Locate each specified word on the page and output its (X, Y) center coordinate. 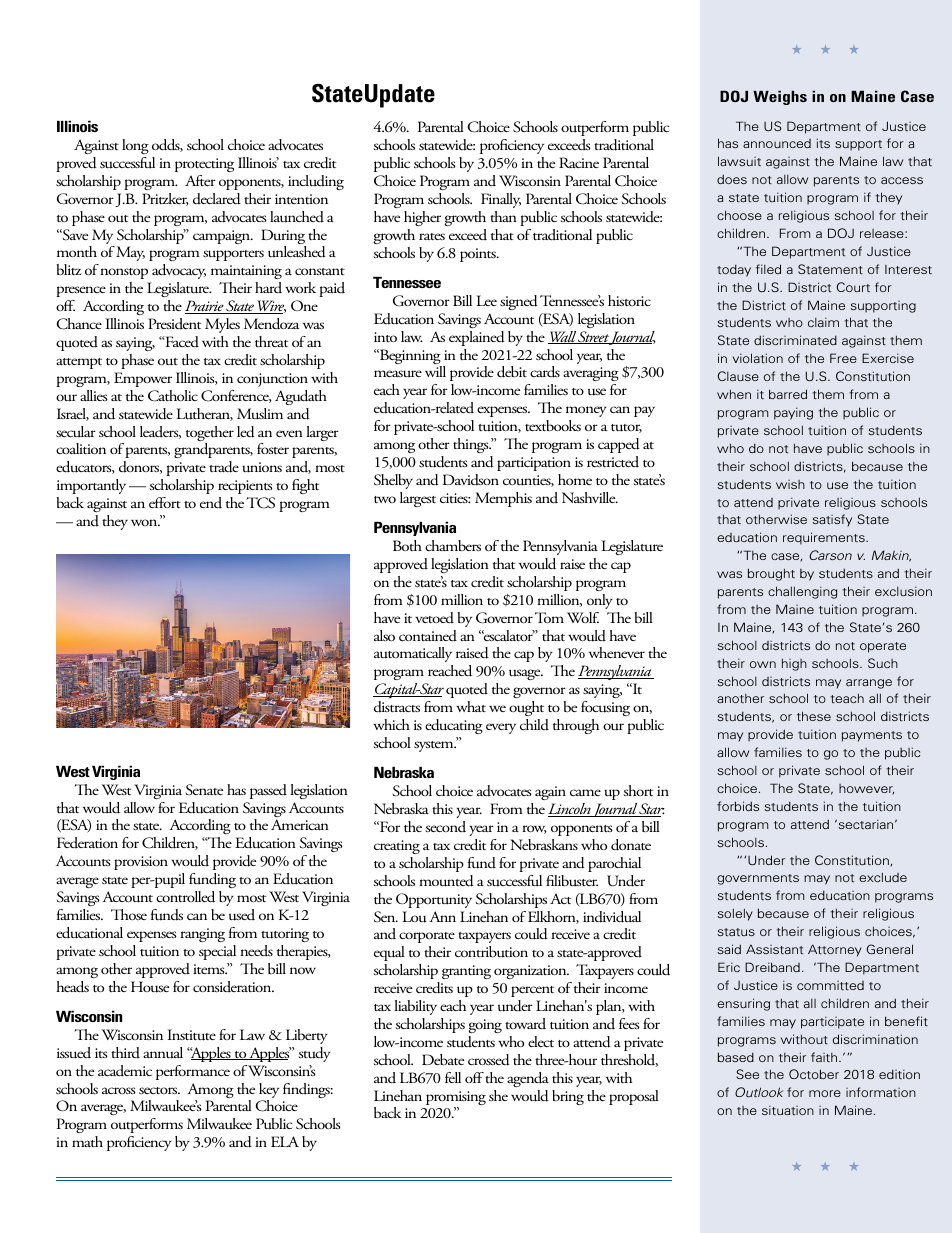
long (135, 146)
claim (823, 322)
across (119, 1090)
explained (477, 338)
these (814, 716)
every (501, 728)
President (174, 323)
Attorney (835, 950)
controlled (185, 897)
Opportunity (434, 900)
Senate (204, 790)
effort (165, 502)
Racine (579, 162)
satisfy (832, 520)
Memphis (503, 499)
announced (777, 143)
